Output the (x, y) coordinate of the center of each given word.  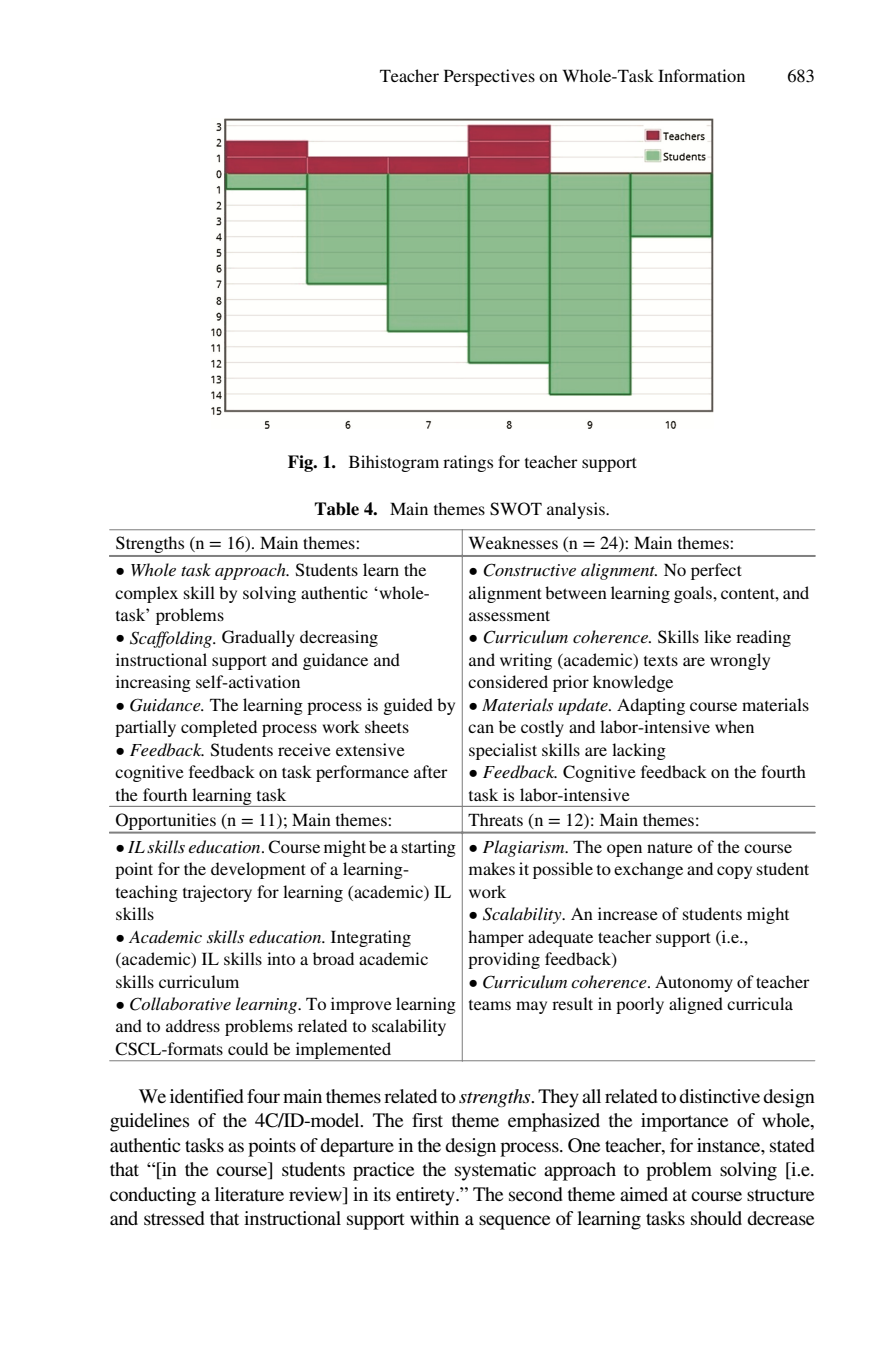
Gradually (258, 638)
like (717, 636)
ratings (468, 463)
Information (701, 75)
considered (508, 681)
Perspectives (489, 77)
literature (249, 1194)
